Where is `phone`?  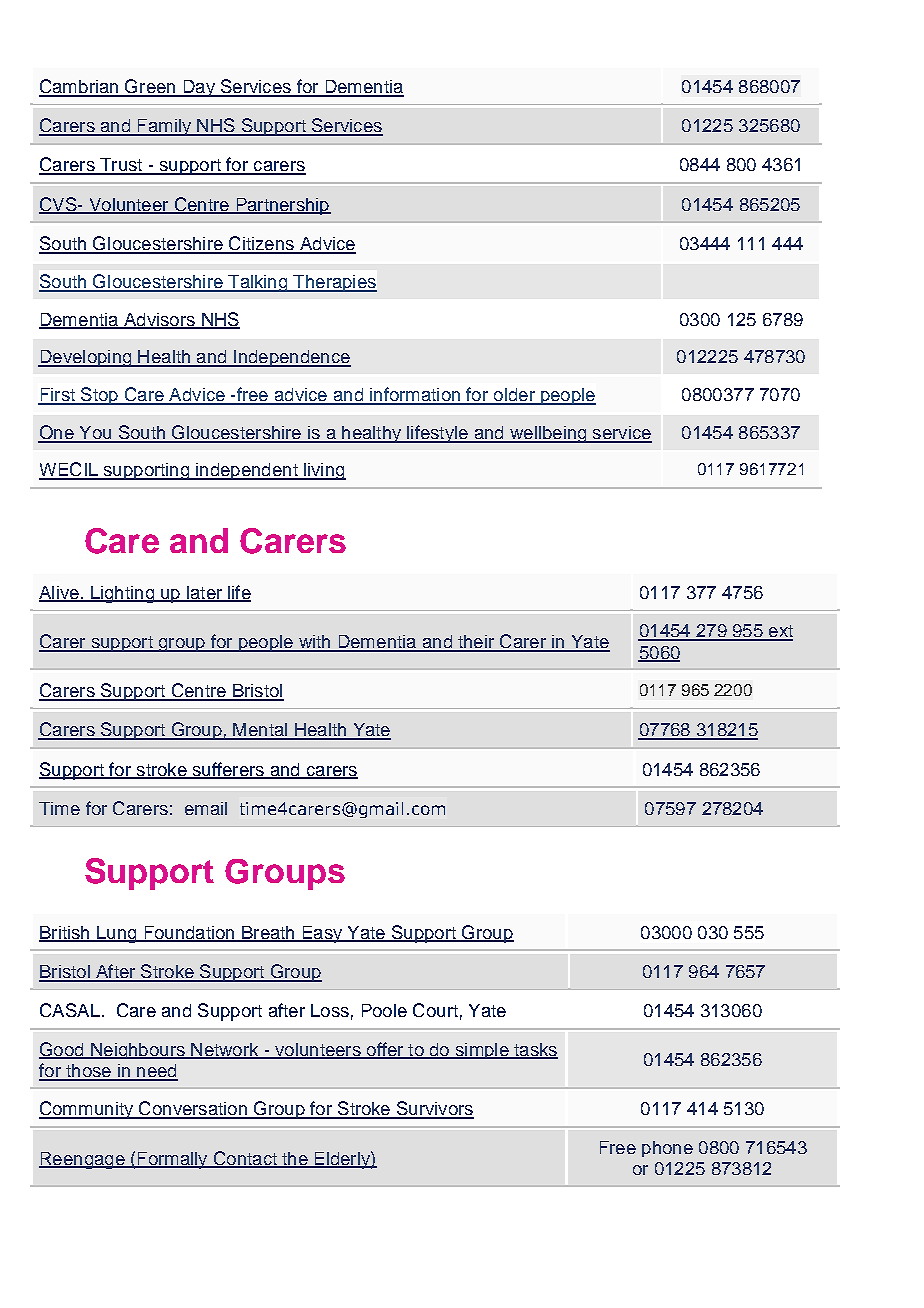 phone is located at coordinates (667, 1149).
